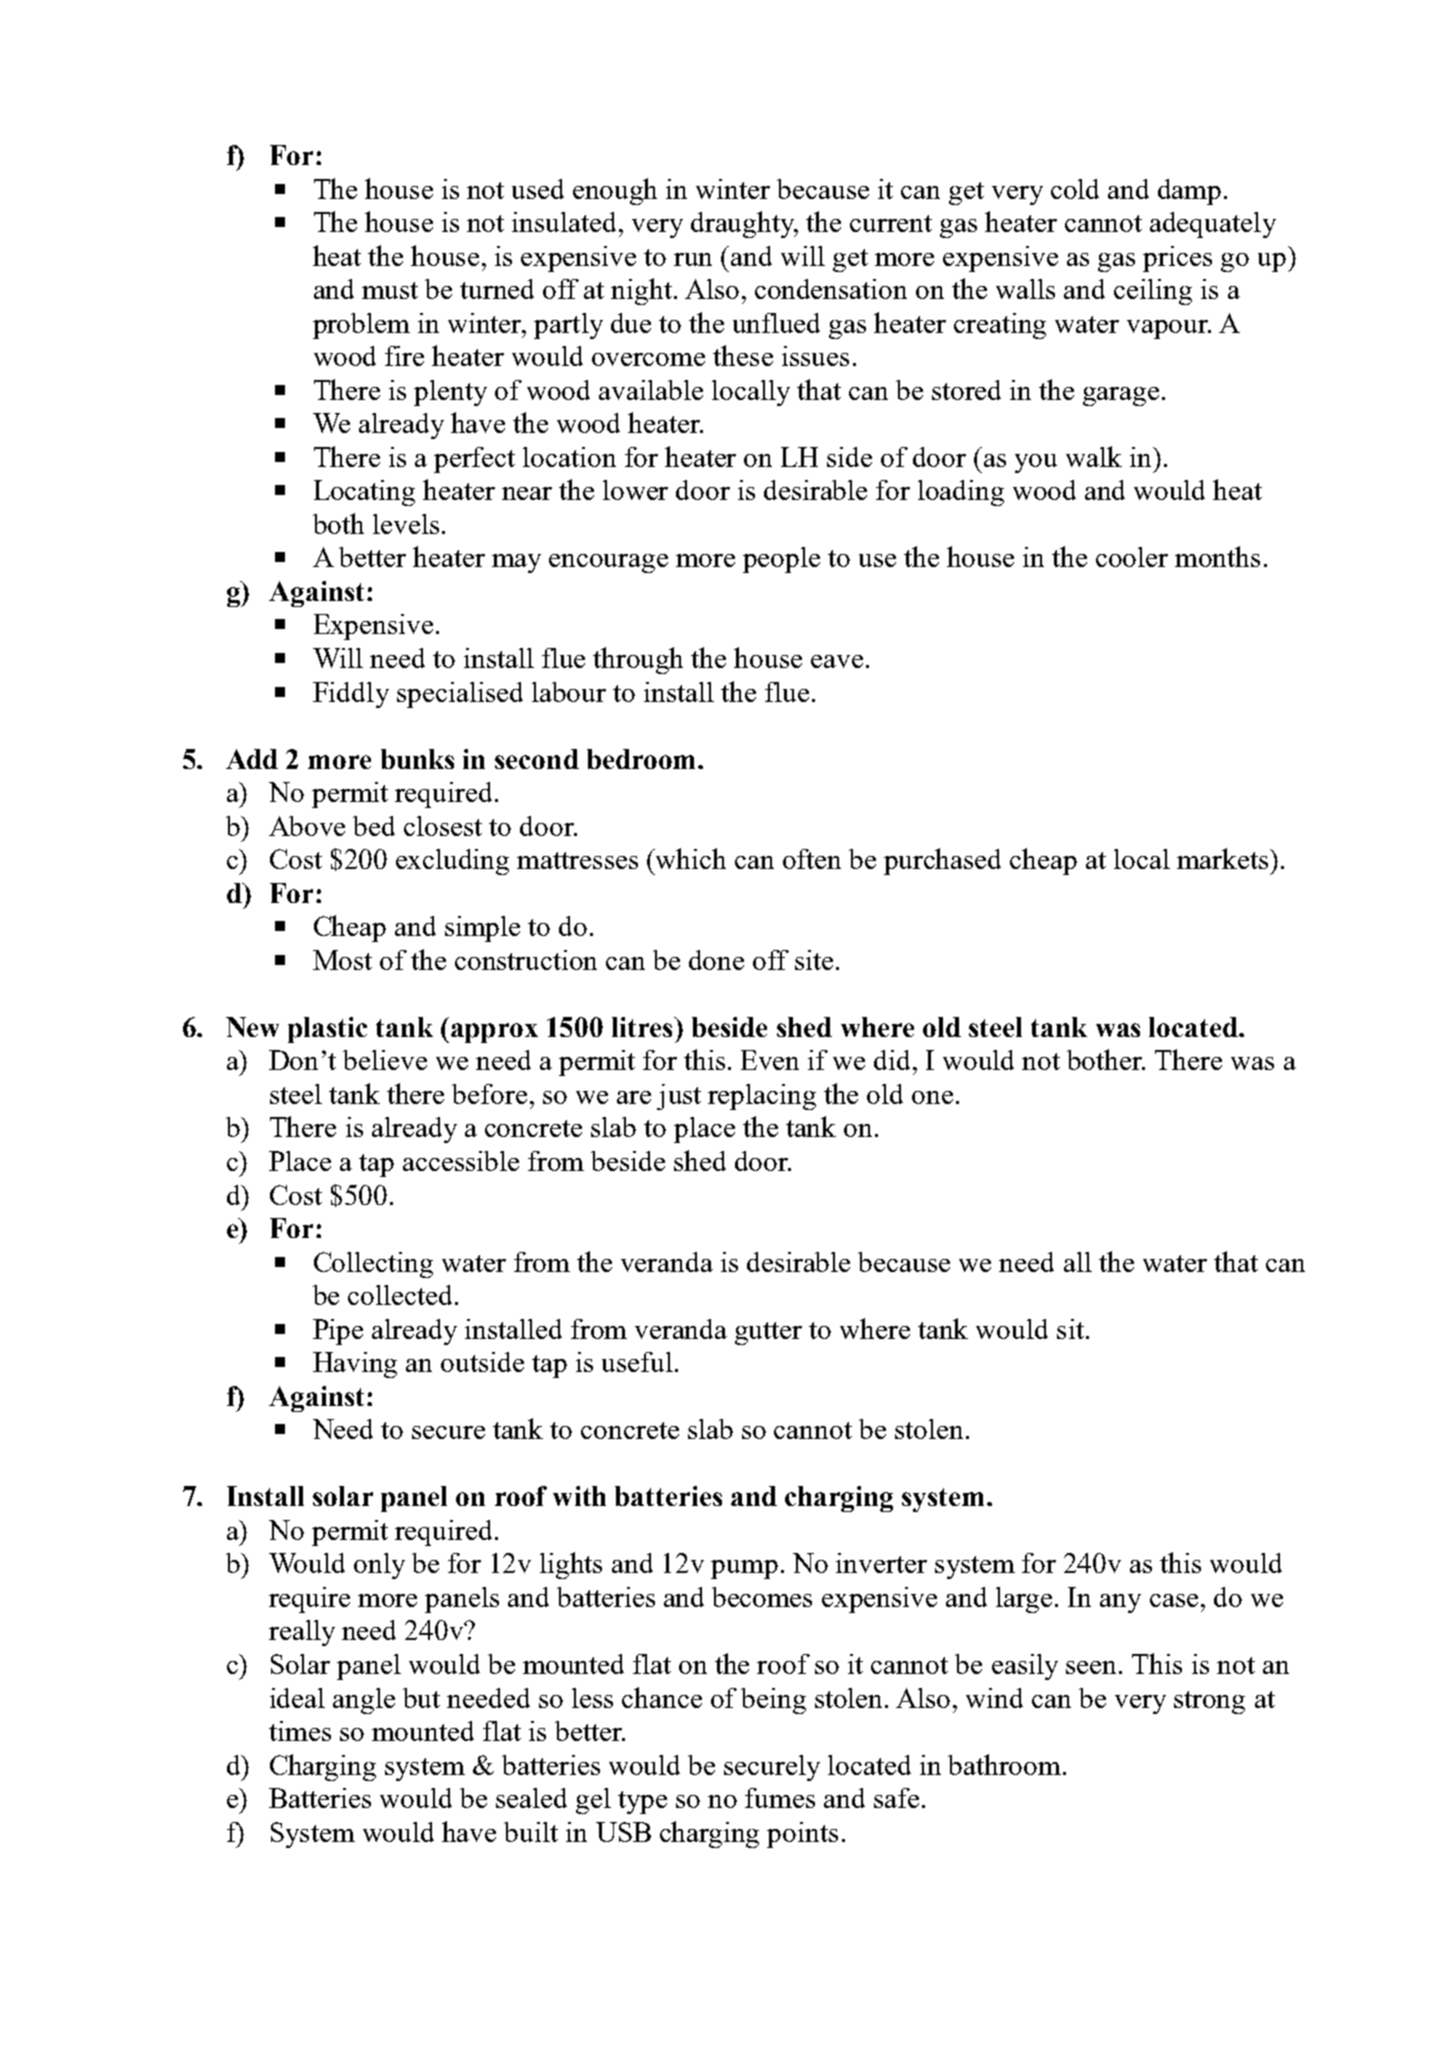 Image resolution: width=1446 pixels, height=2046 pixels. I want to click on any, so click(1120, 1603).
